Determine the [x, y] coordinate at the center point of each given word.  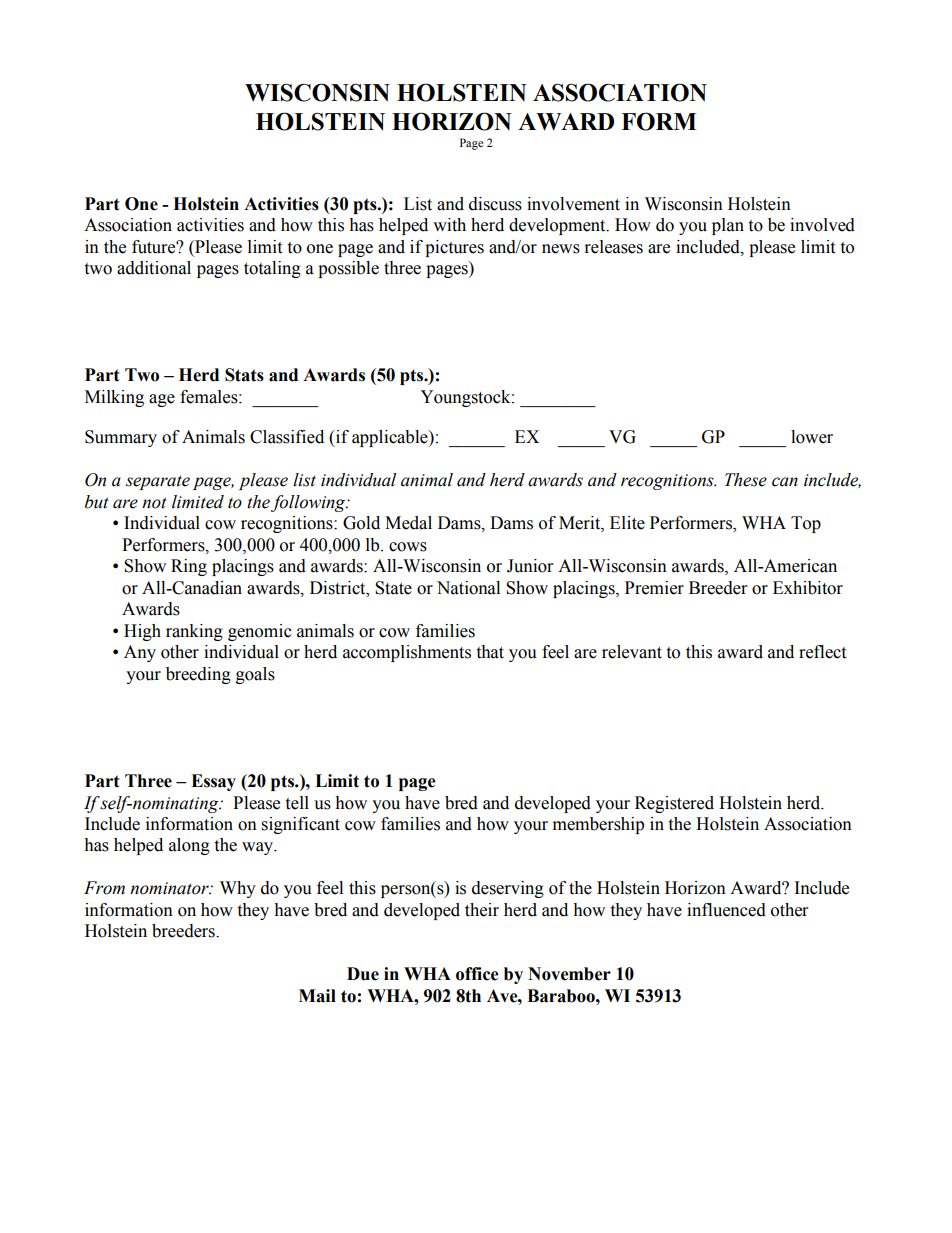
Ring [189, 567]
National [468, 588]
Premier [654, 588]
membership [598, 825]
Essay [213, 782]
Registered [674, 804]
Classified [287, 437]
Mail [317, 996]
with [449, 225]
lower [812, 437]
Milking [114, 398]
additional [154, 268]
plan [728, 226]
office [477, 974]
